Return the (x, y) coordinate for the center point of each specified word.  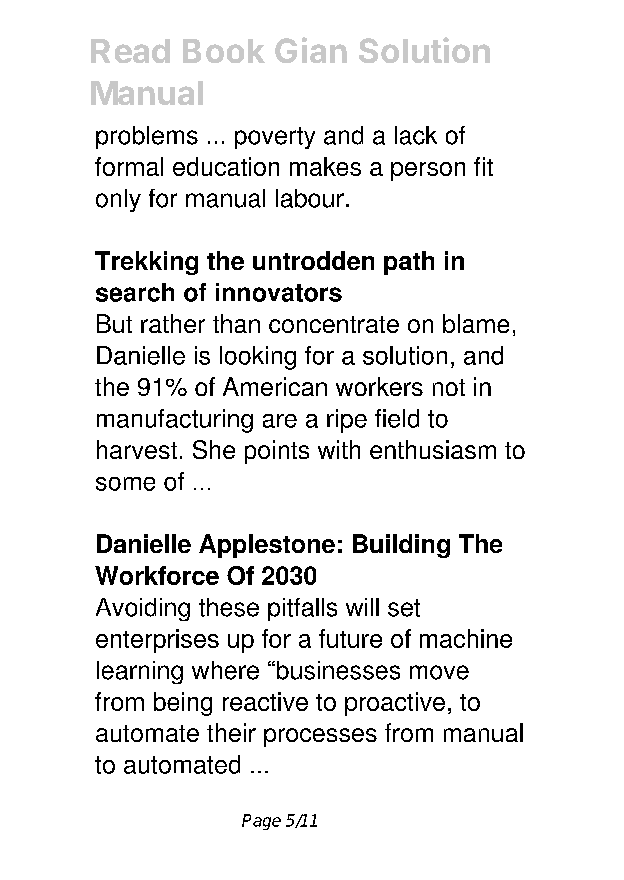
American (275, 386)
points (277, 452)
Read (130, 51)
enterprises (157, 641)
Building (401, 546)
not (449, 387)
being (183, 704)
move (439, 672)
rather (173, 323)
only (118, 200)
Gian (311, 50)
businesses (337, 670)
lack (416, 135)
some (125, 484)
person (428, 171)
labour (310, 198)
